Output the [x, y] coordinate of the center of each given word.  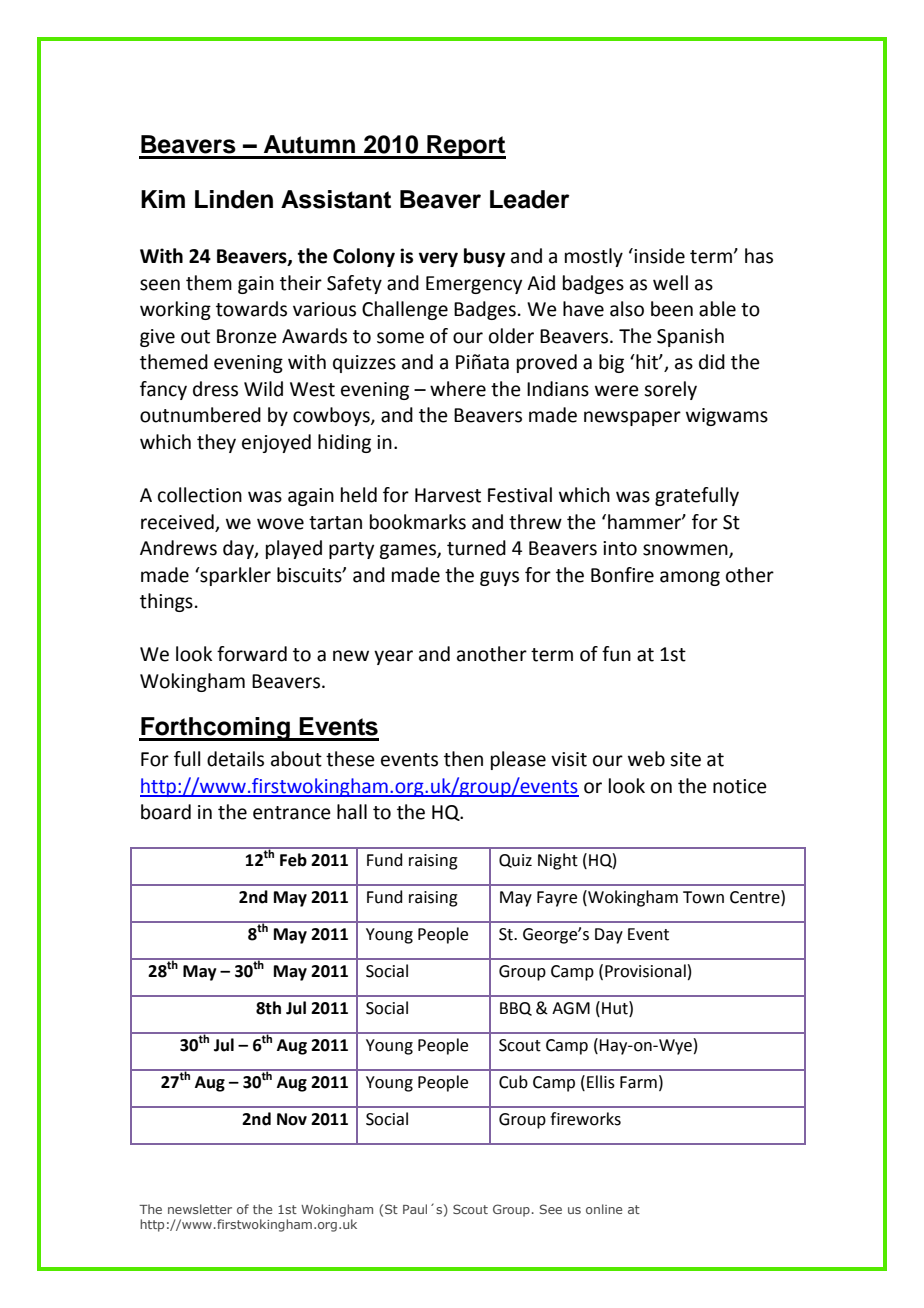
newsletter [200, 1209]
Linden [234, 199]
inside [658, 256]
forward [252, 654]
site [685, 759]
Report [465, 147]
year [393, 657]
